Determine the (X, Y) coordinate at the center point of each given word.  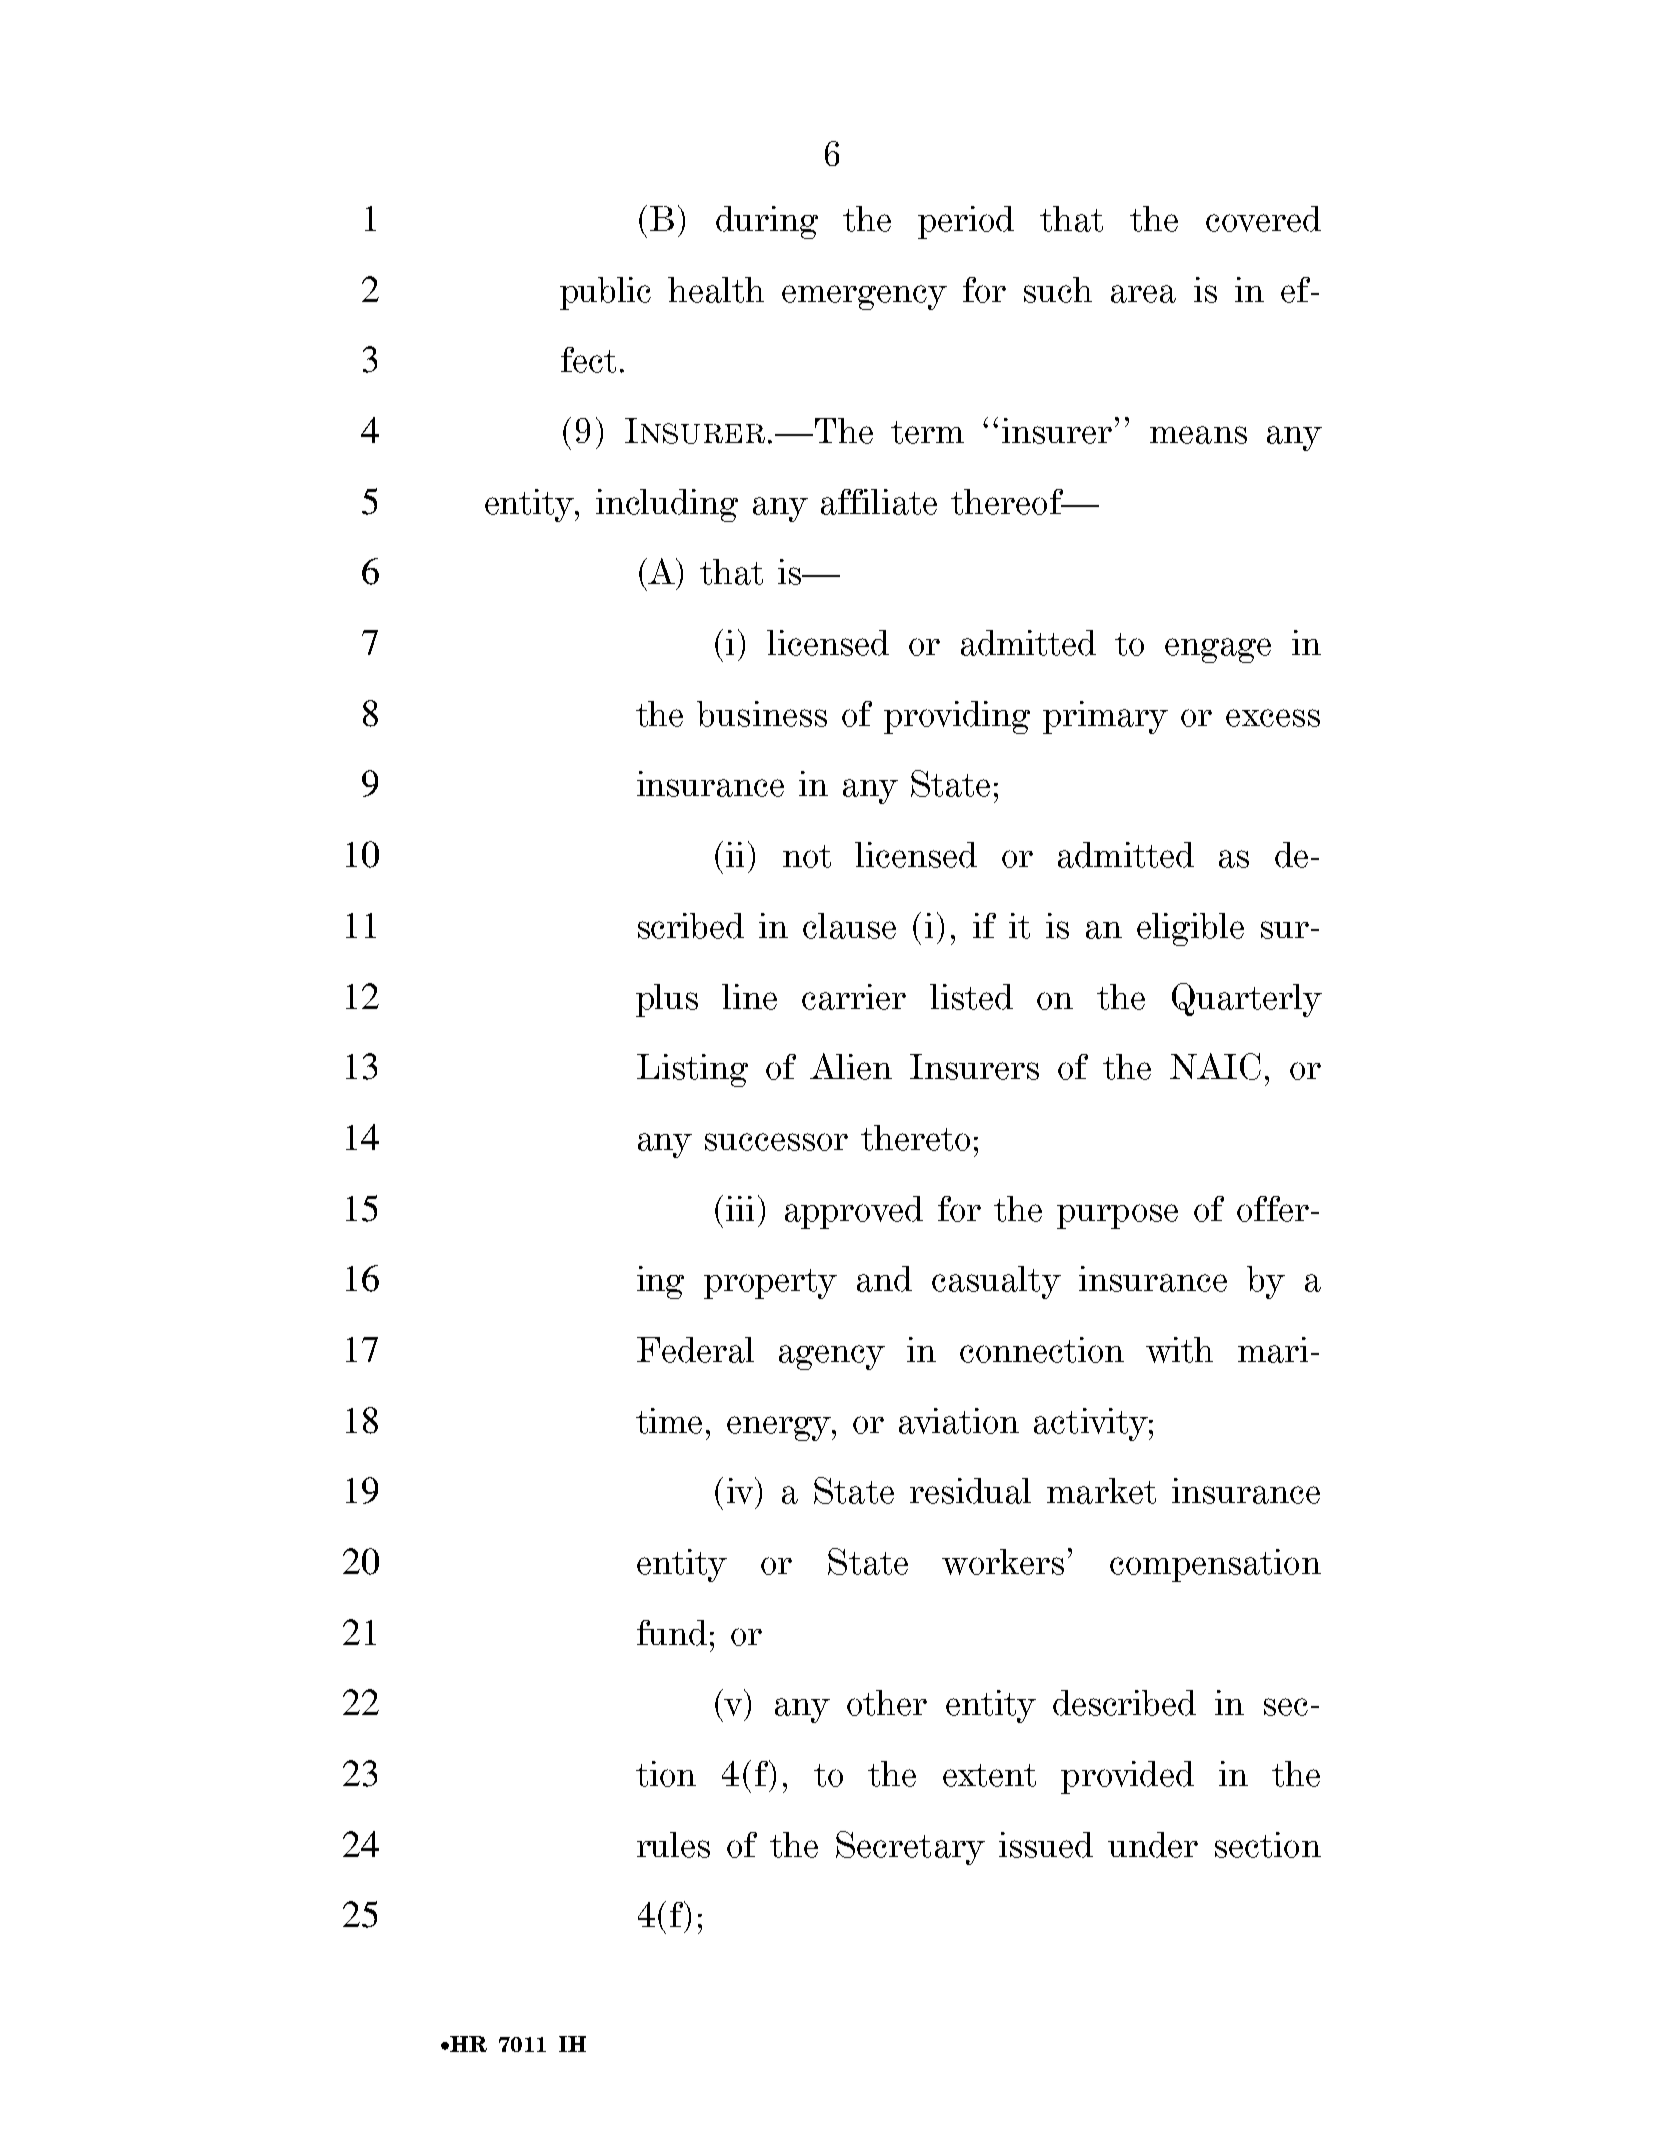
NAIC (1215, 1066)
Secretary (910, 1848)
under (1153, 1845)
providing (957, 717)
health (716, 290)
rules (673, 1845)
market (1101, 1491)
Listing (692, 1070)
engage (1218, 650)
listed (971, 997)
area (1143, 294)
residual (970, 1491)
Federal (695, 1350)
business (762, 714)
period (966, 222)
